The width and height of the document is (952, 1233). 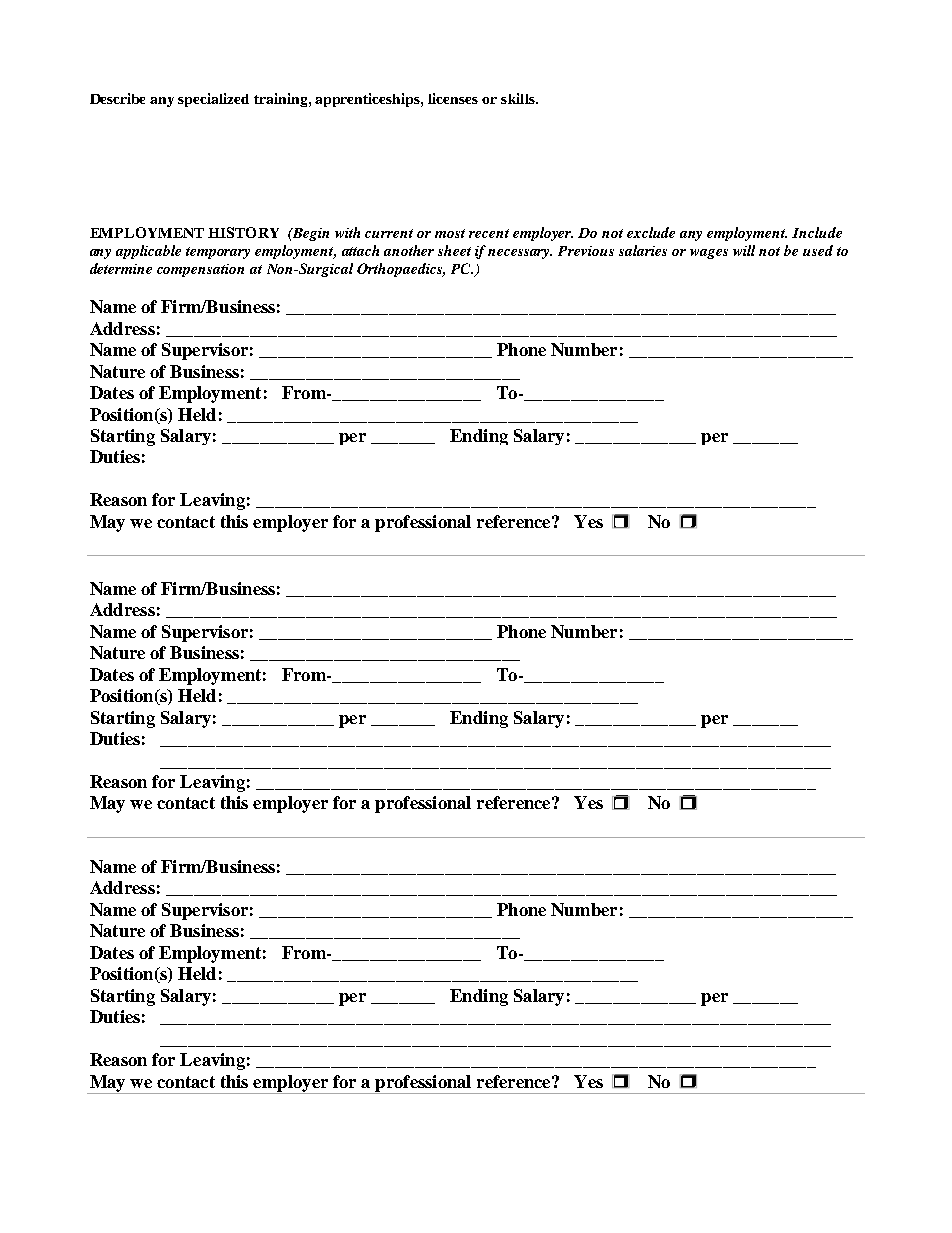 I want to click on Describe, so click(x=117, y=98).
